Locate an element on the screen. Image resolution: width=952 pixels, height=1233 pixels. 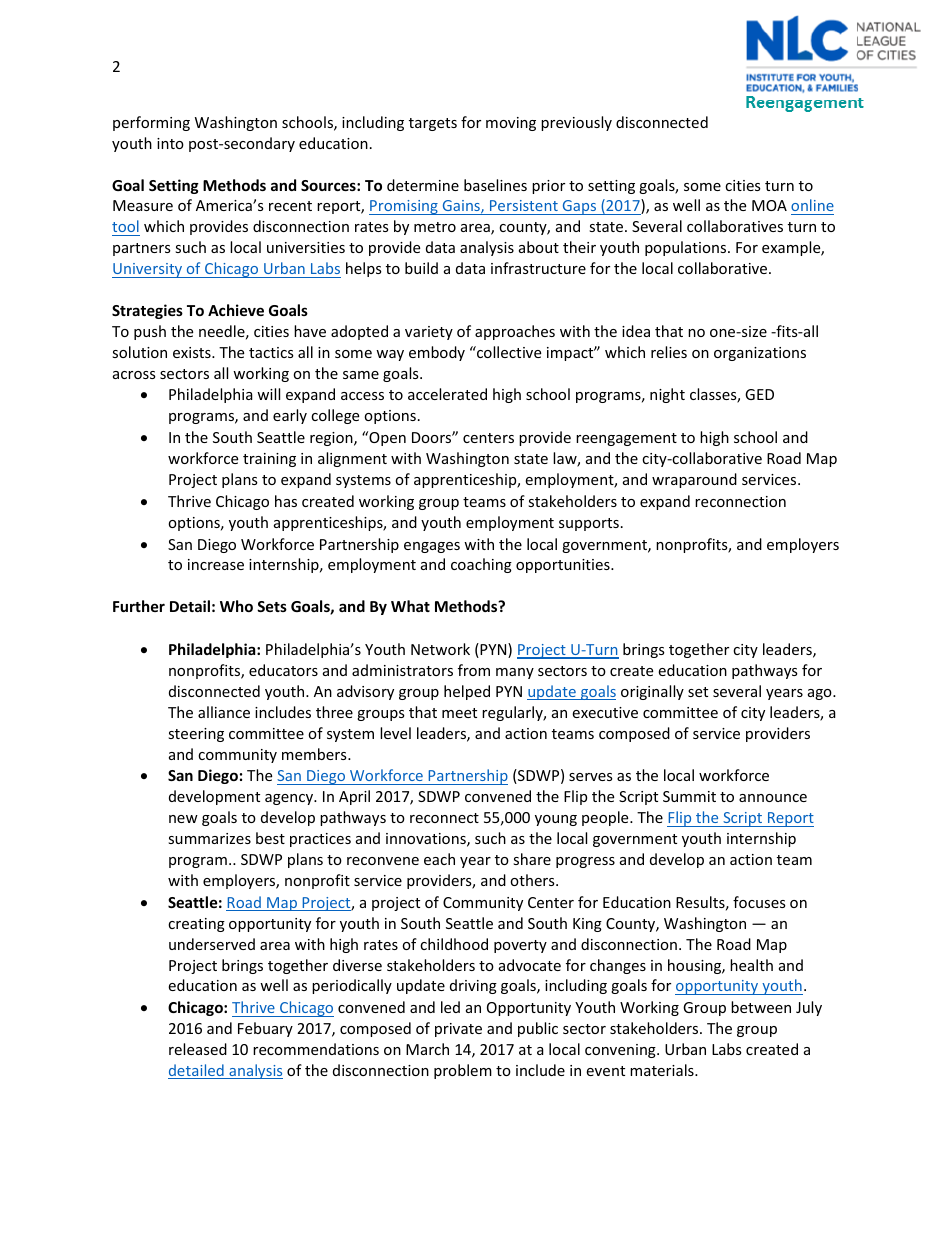
has is located at coordinates (286, 501).
